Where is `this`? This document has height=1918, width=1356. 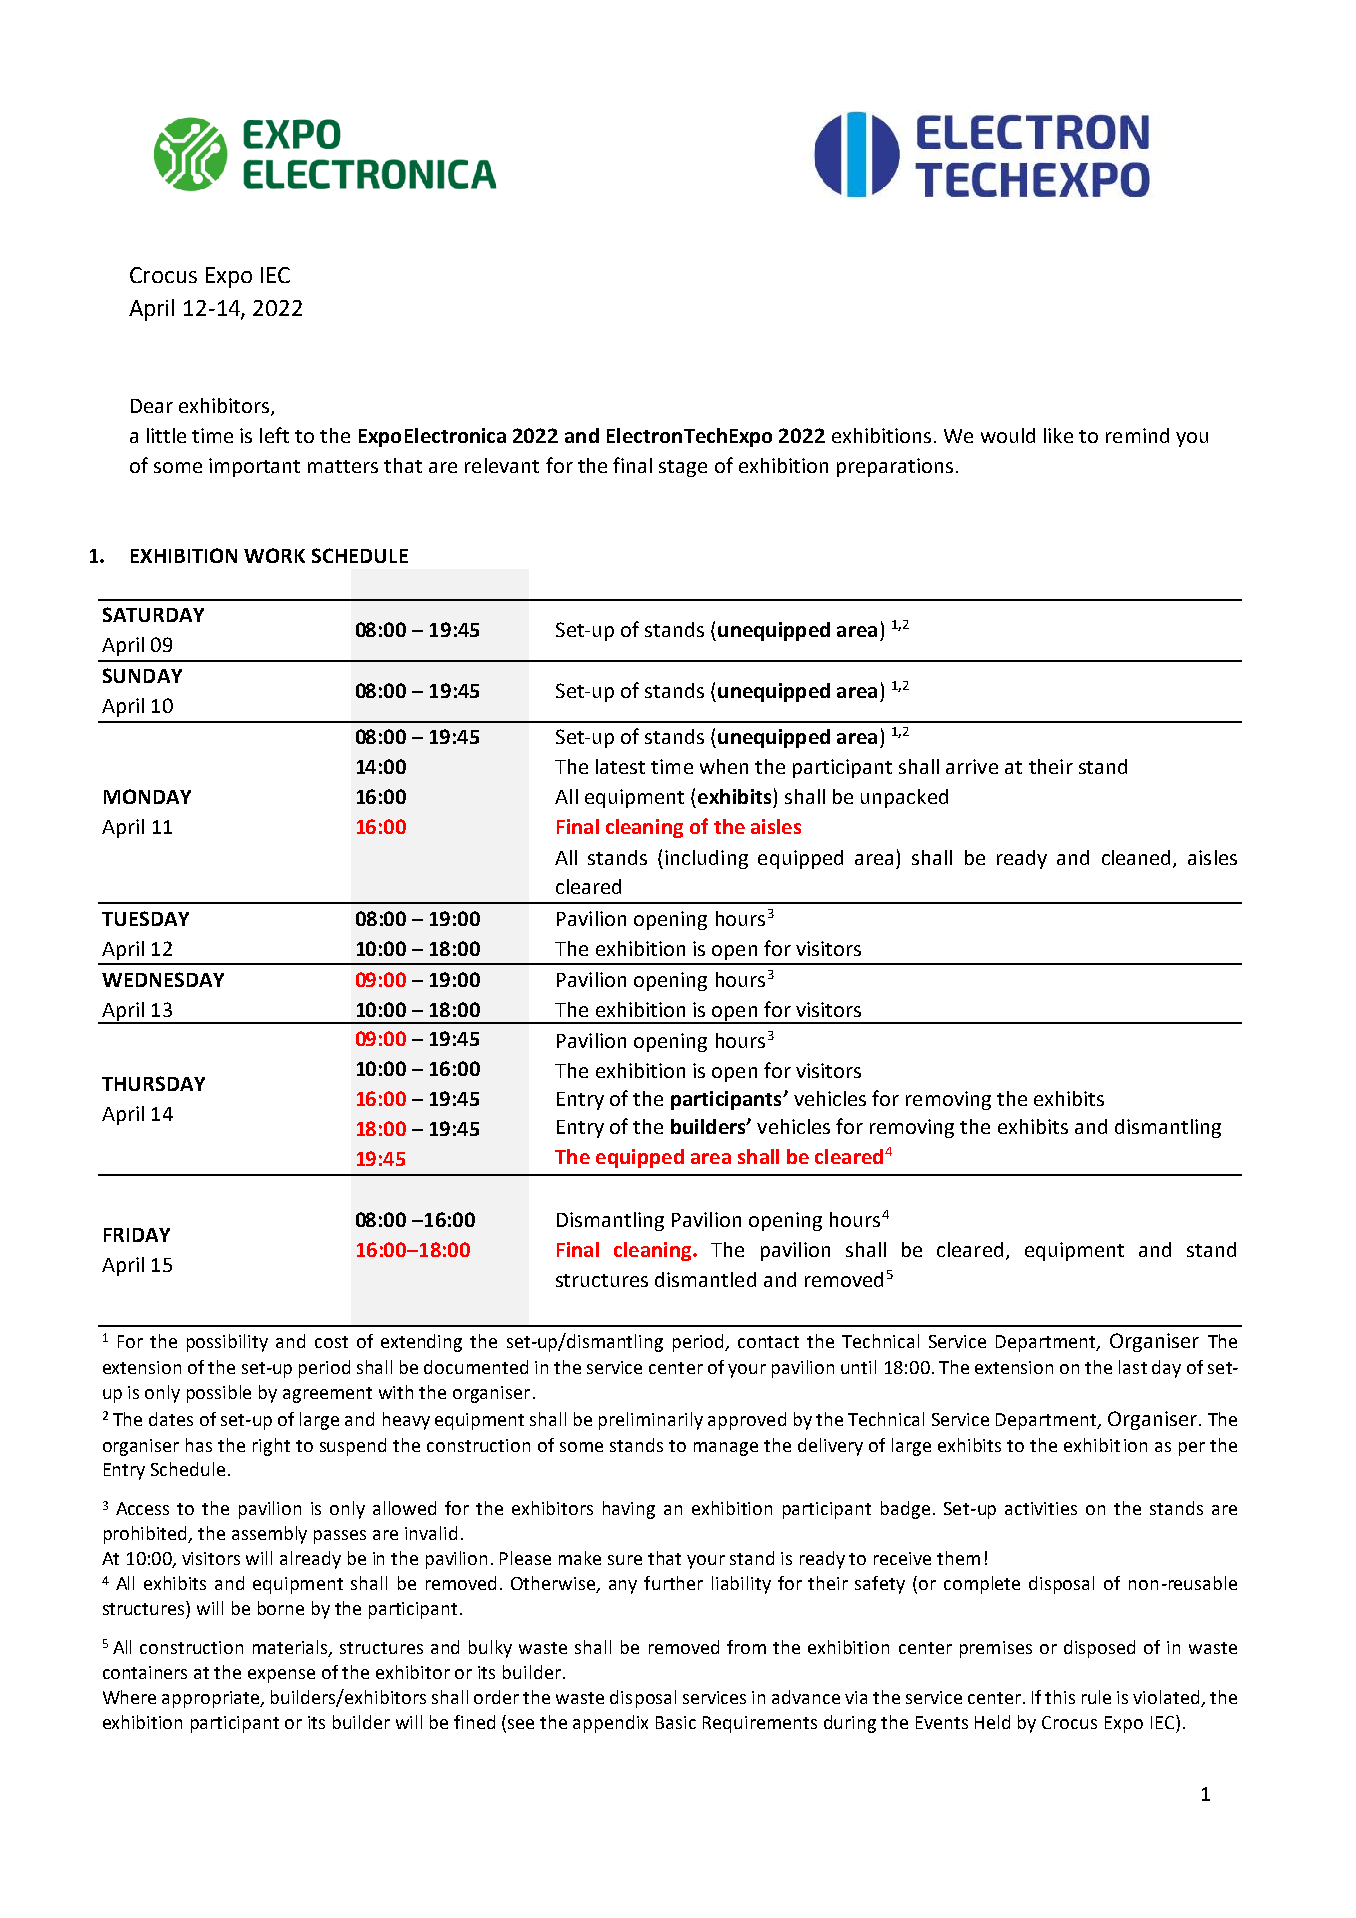
this is located at coordinates (1060, 1697).
